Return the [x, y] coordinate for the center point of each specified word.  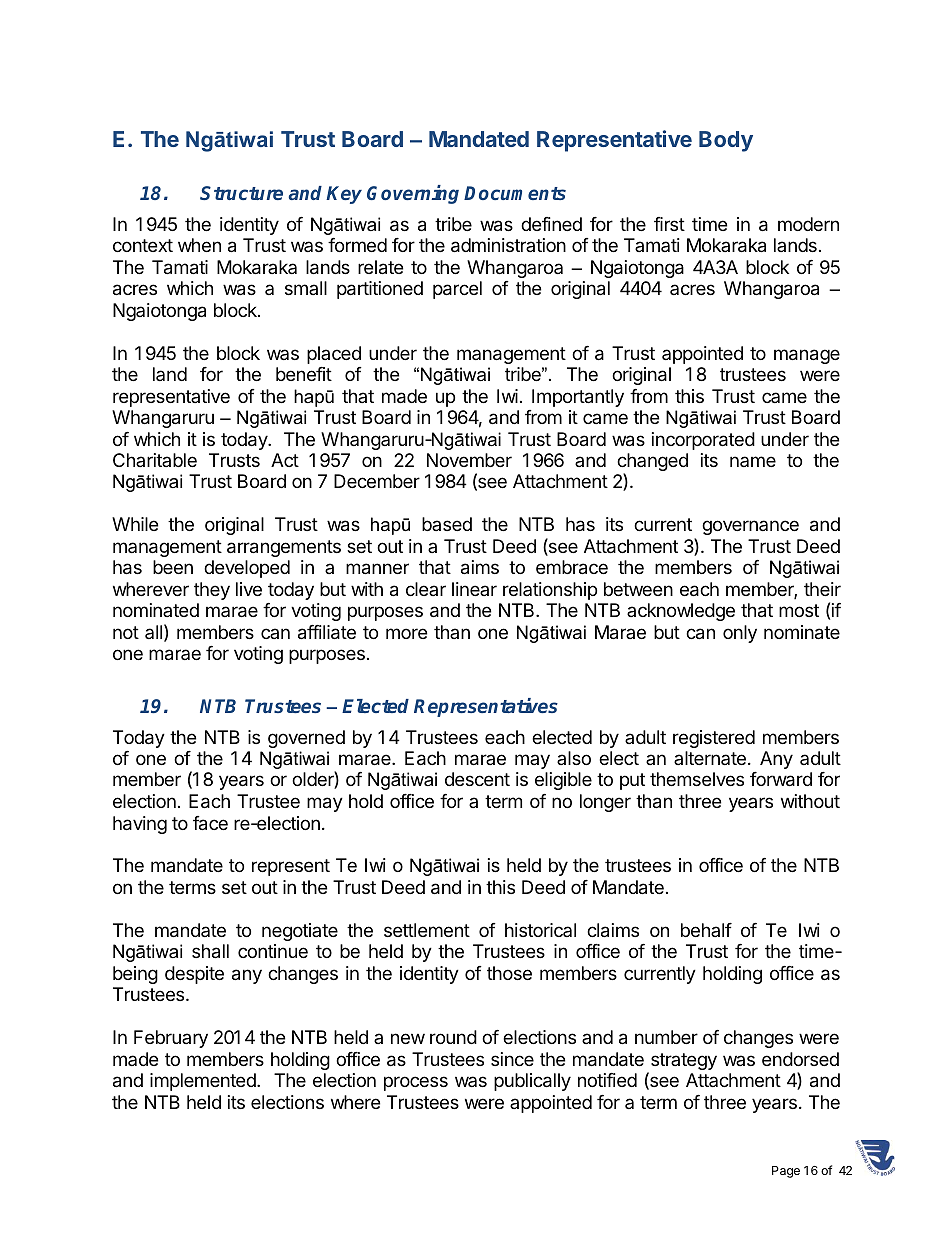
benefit [304, 374]
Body [726, 141]
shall [210, 951]
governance [750, 527]
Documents [515, 193]
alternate [710, 758]
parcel [457, 290]
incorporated [703, 441]
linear [474, 589]
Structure [241, 193]
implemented [204, 1082]
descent [477, 779]
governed [306, 739]
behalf [706, 930]
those [509, 973]
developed [247, 569]
